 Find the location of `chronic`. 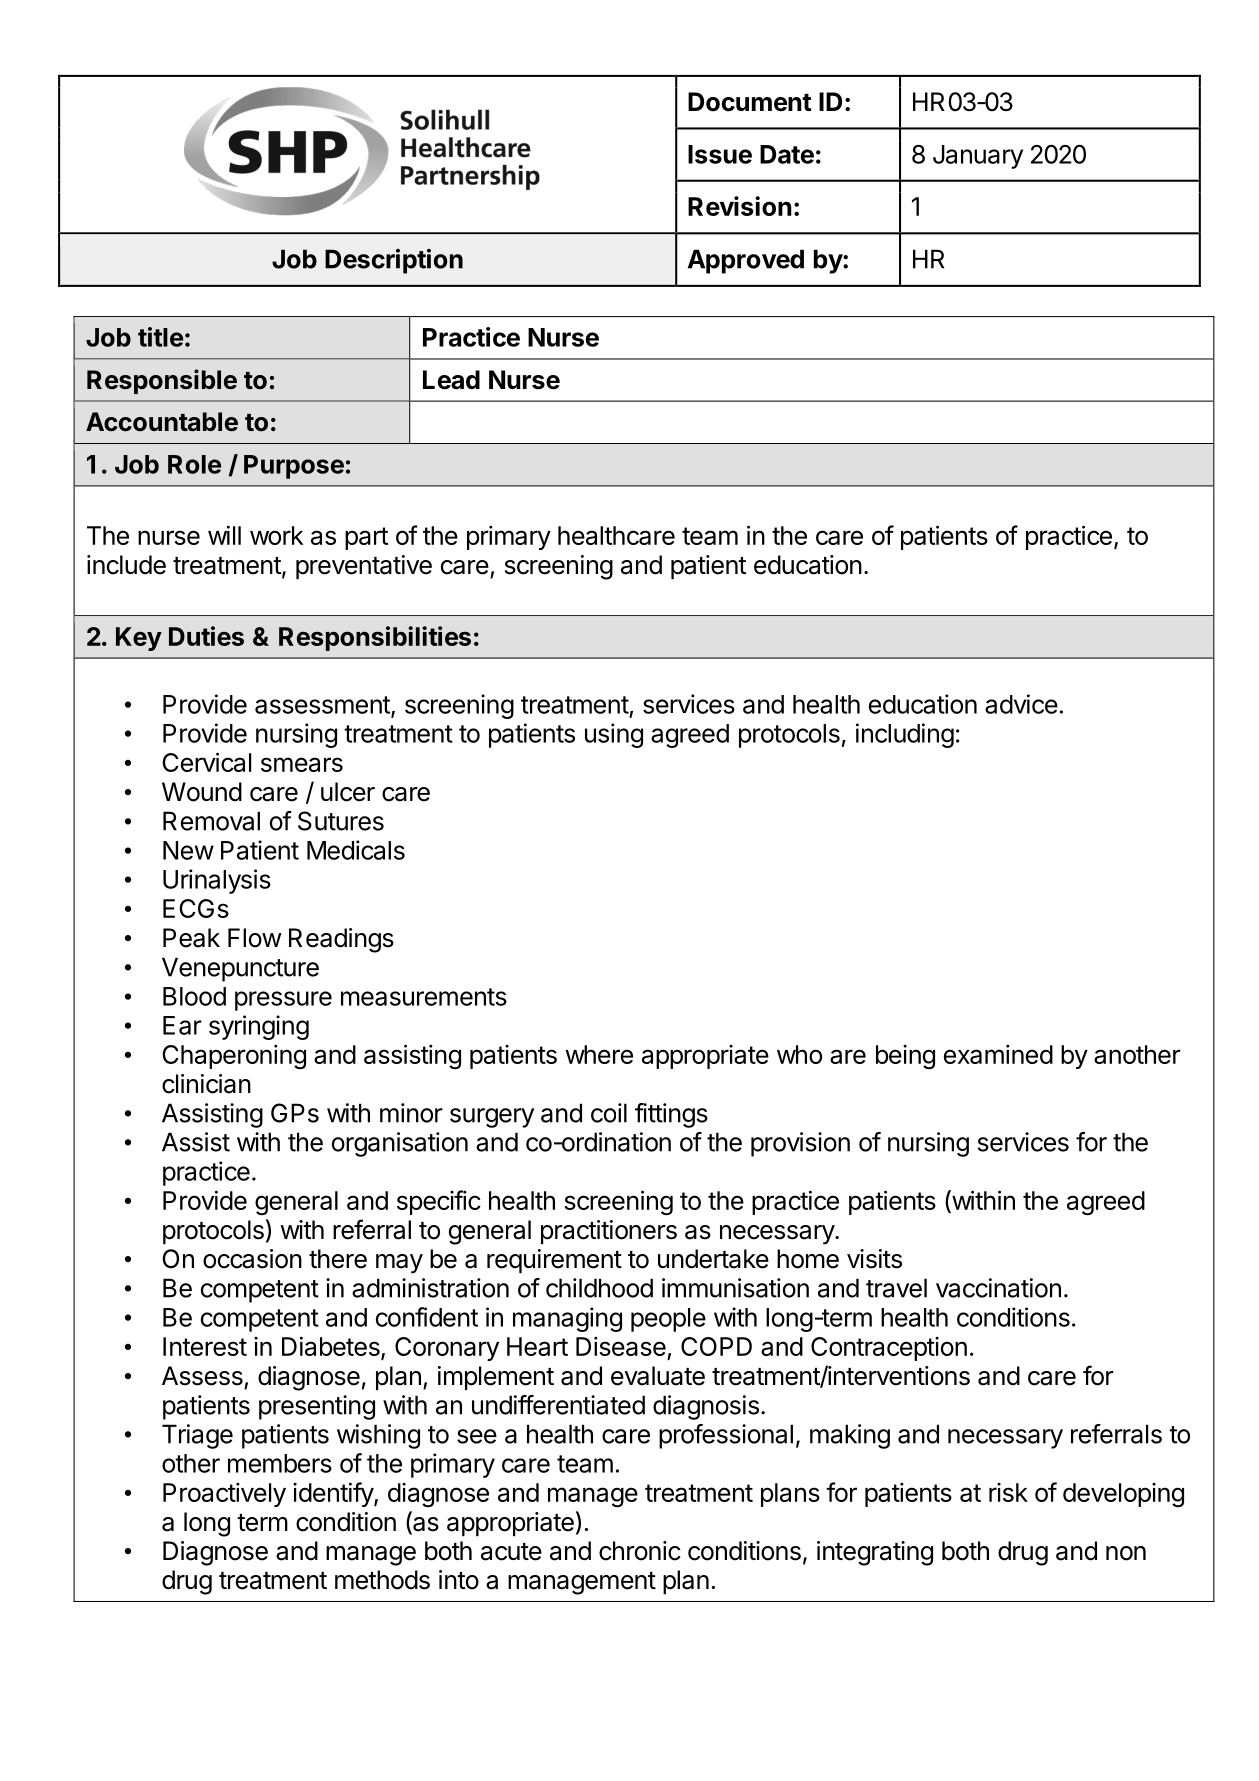

chronic is located at coordinates (640, 1551).
